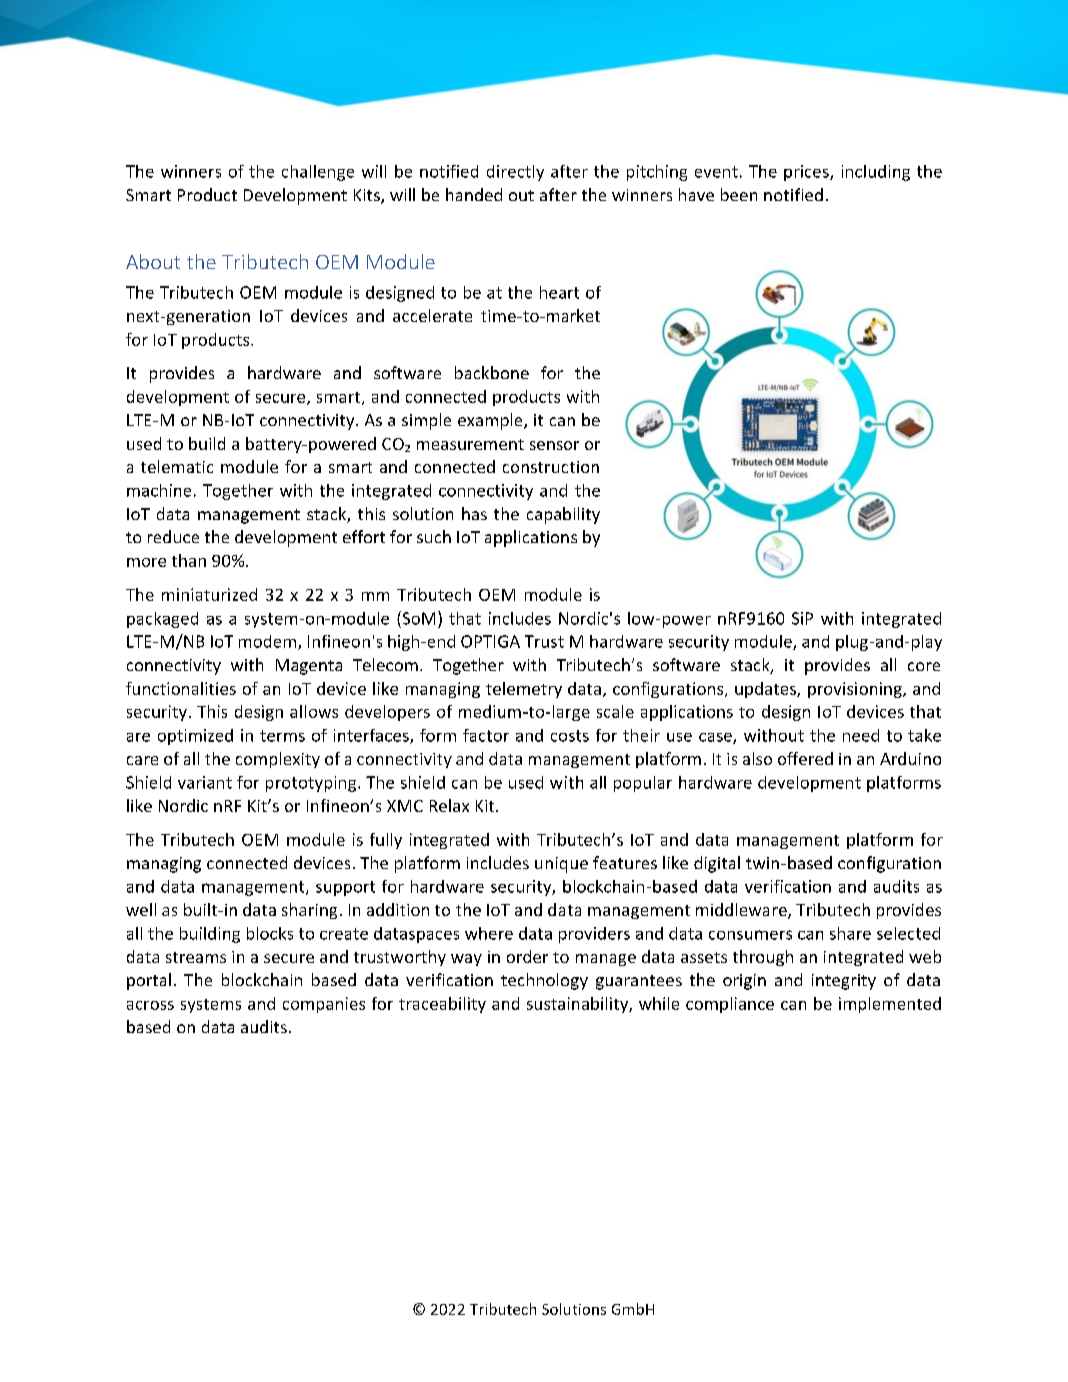  What do you see at coordinates (554, 445) in the screenshot?
I see `sensor` at bounding box center [554, 445].
